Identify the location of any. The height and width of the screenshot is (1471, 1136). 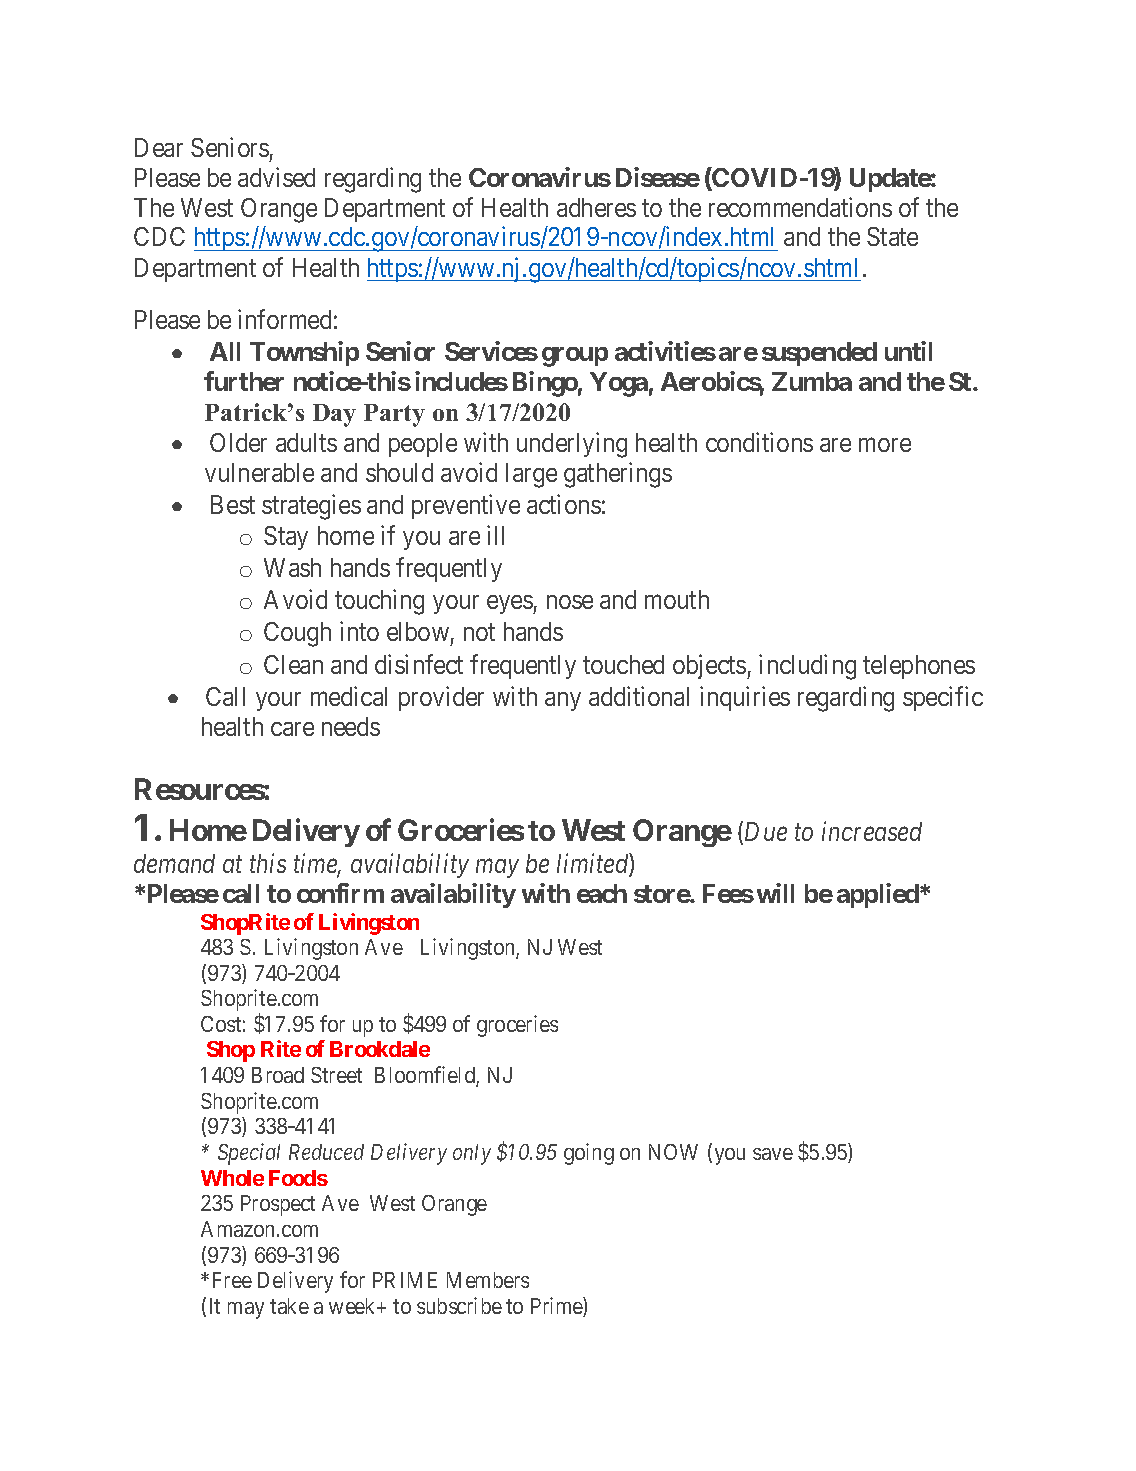
(563, 701).
